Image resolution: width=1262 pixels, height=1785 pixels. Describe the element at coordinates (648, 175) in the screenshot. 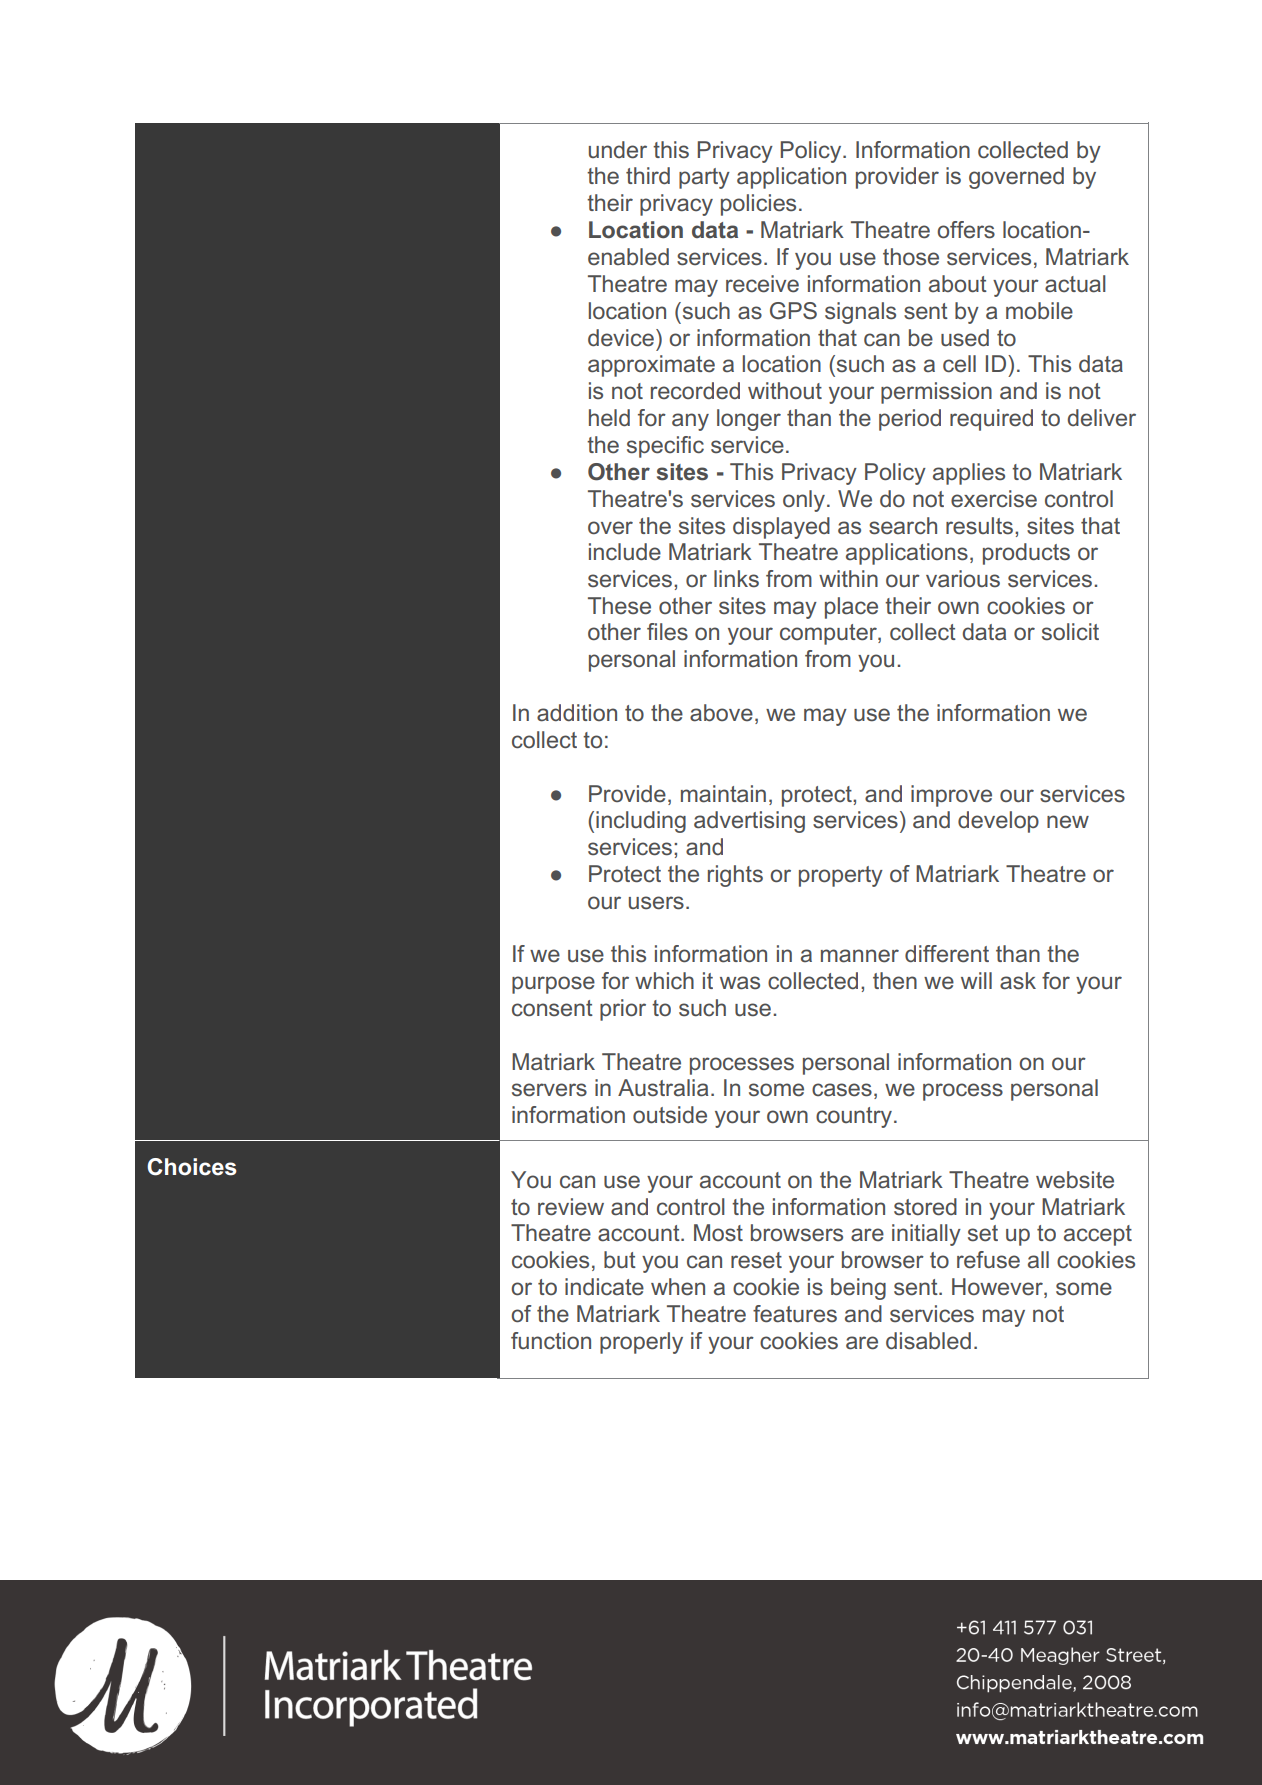

I see `third` at that location.
